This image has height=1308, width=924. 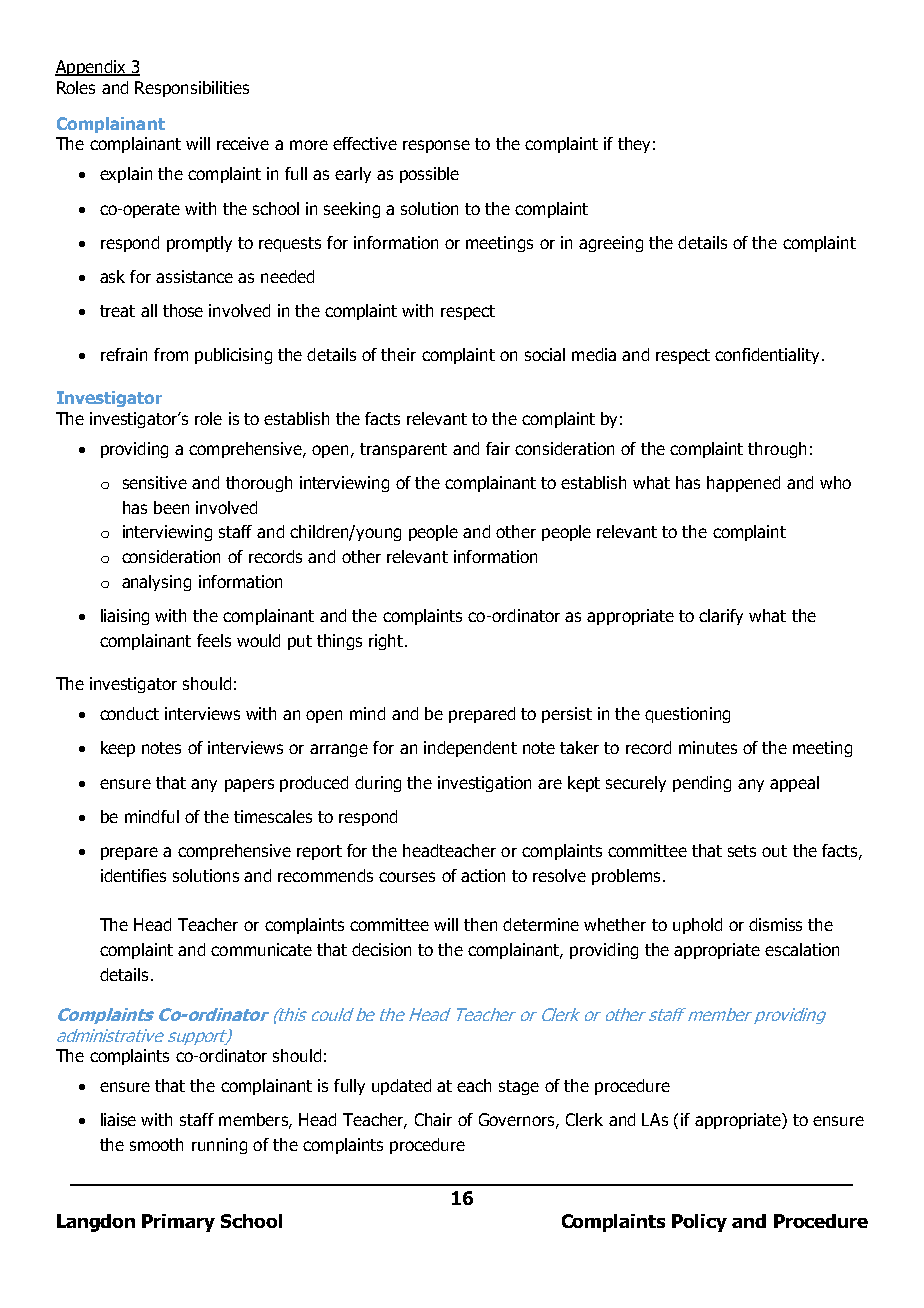 I want to click on fair, so click(x=498, y=448).
